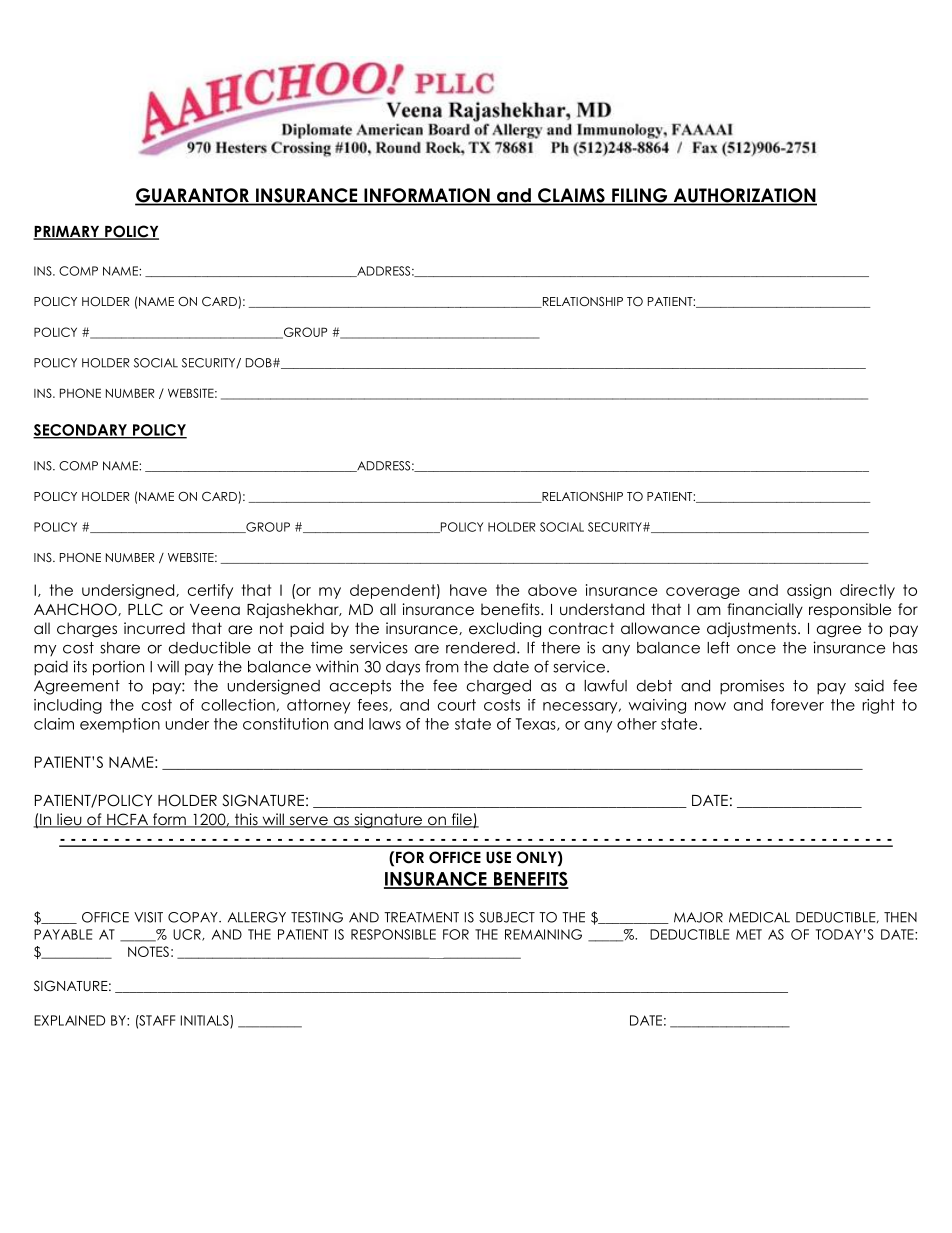 This screenshot has height=1233, width=952. What do you see at coordinates (193, 196) in the screenshot?
I see `GUARANTOR` at bounding box center [193, 196].
